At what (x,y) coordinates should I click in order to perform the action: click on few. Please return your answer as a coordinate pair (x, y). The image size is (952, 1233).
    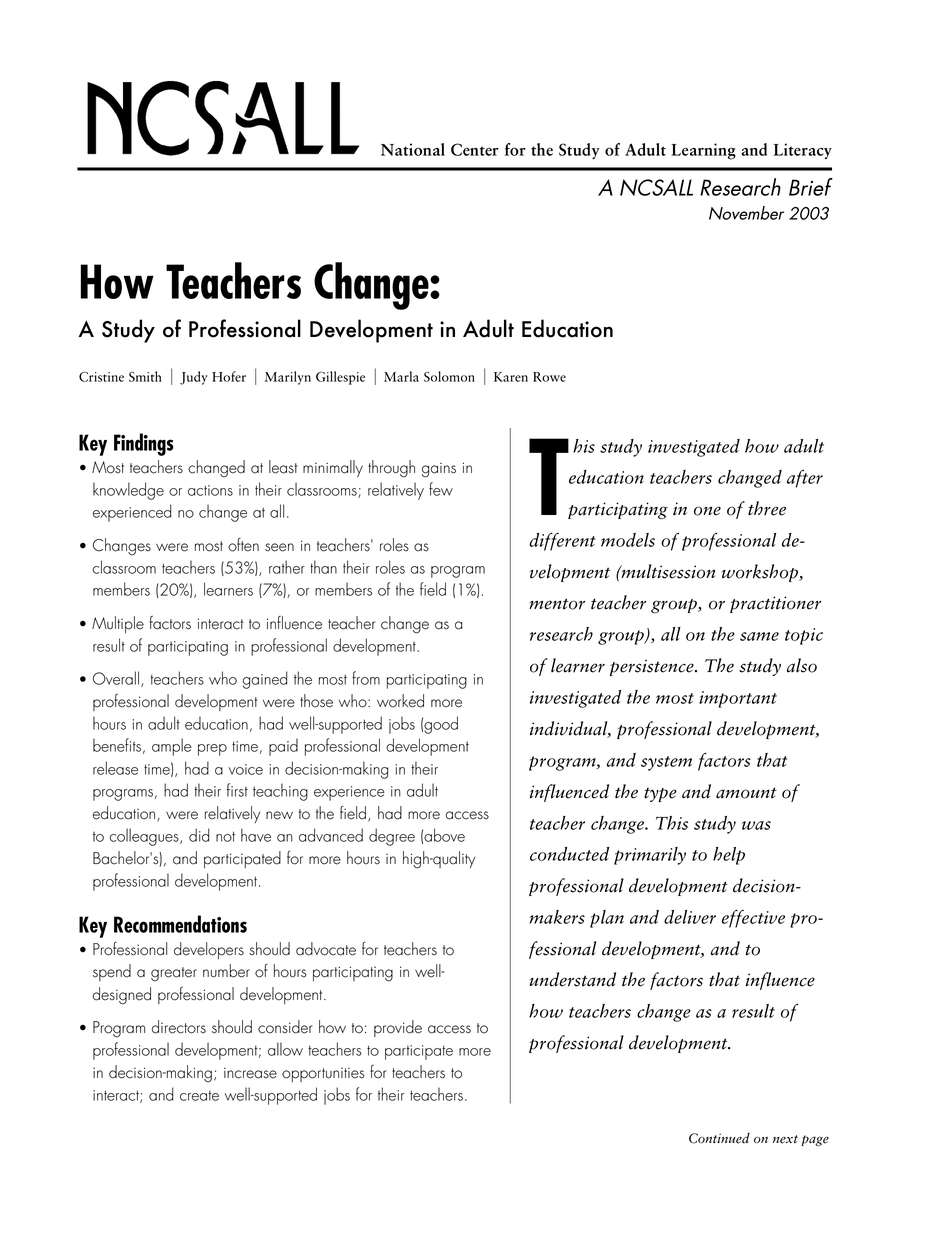
    Looking at the image, I should click on (441, 489).
